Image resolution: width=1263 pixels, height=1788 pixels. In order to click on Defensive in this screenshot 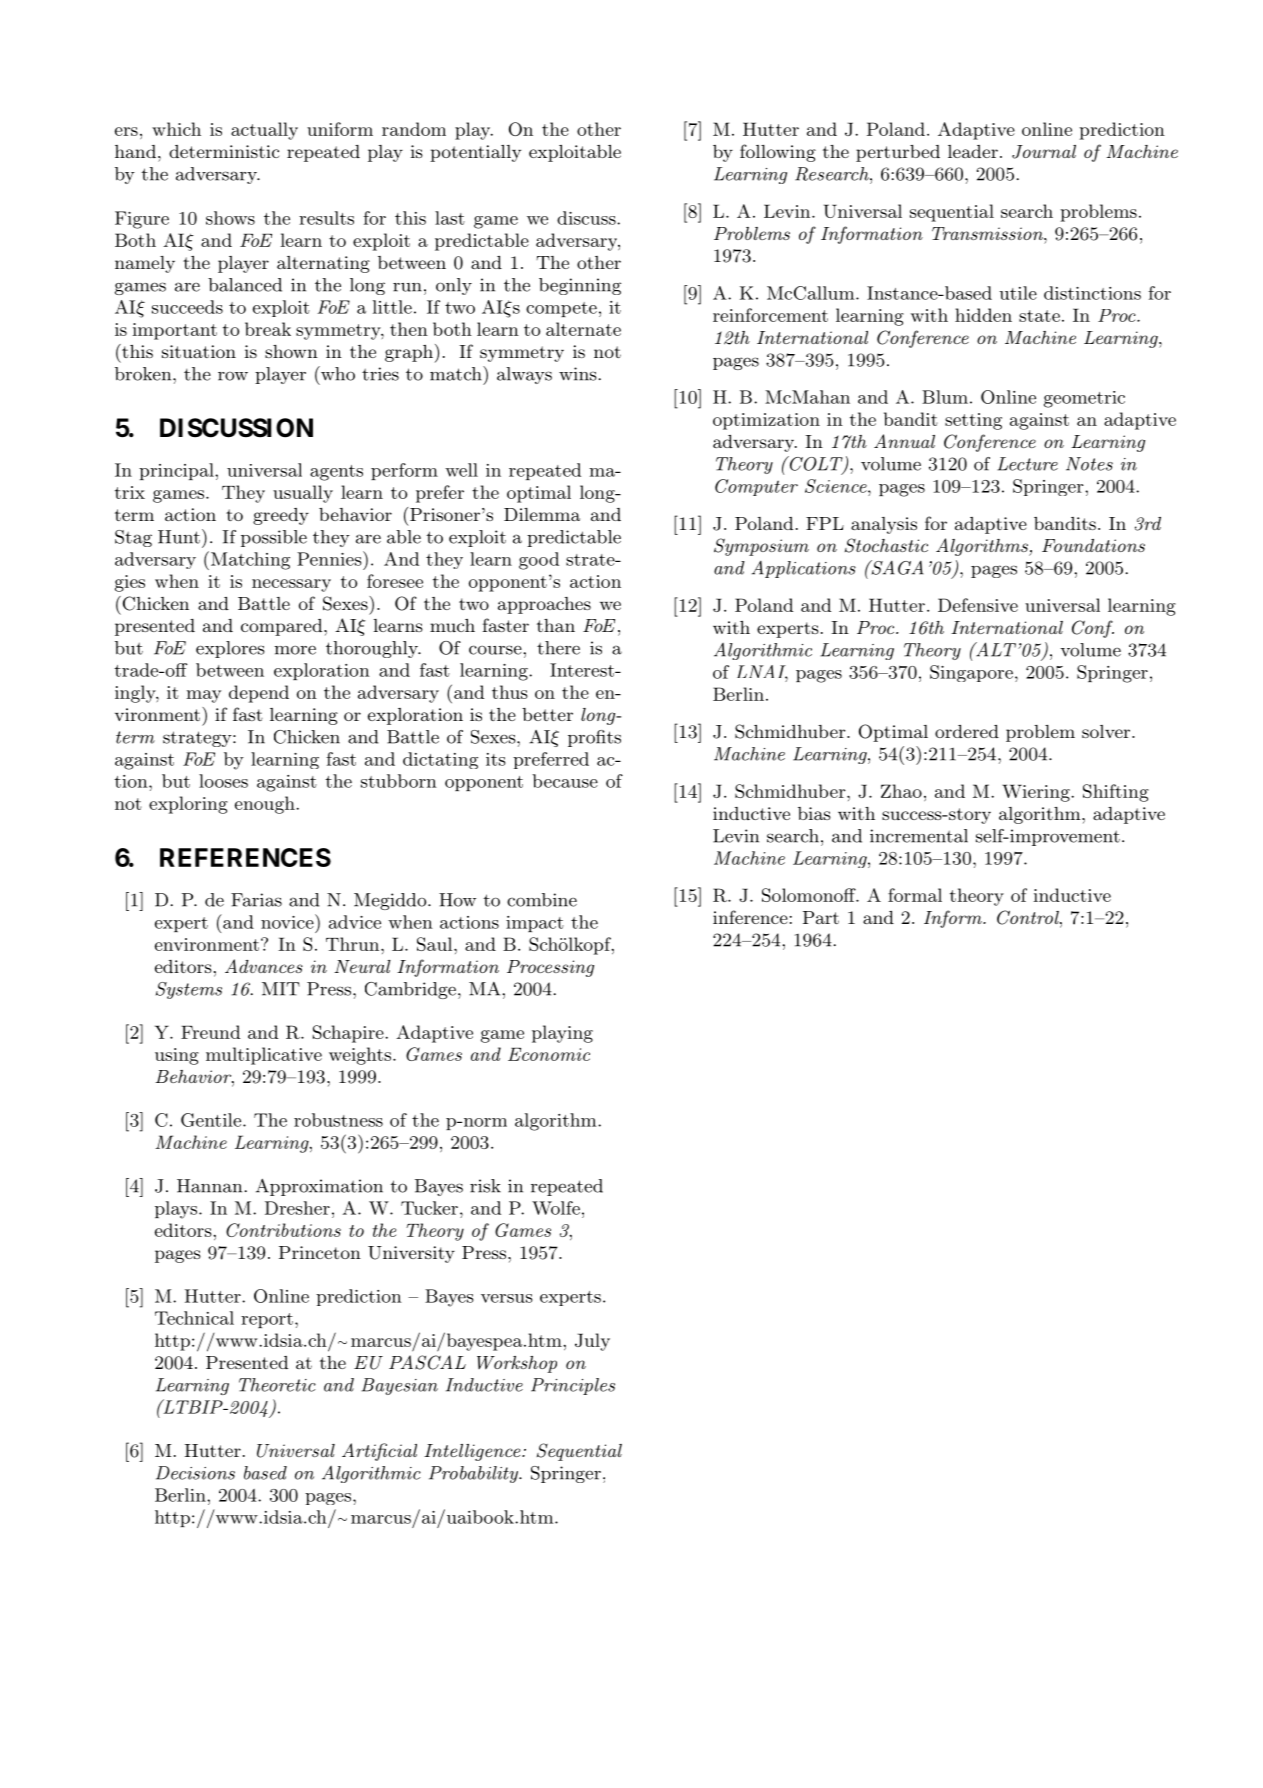, I will do `click(978, 605)`.
